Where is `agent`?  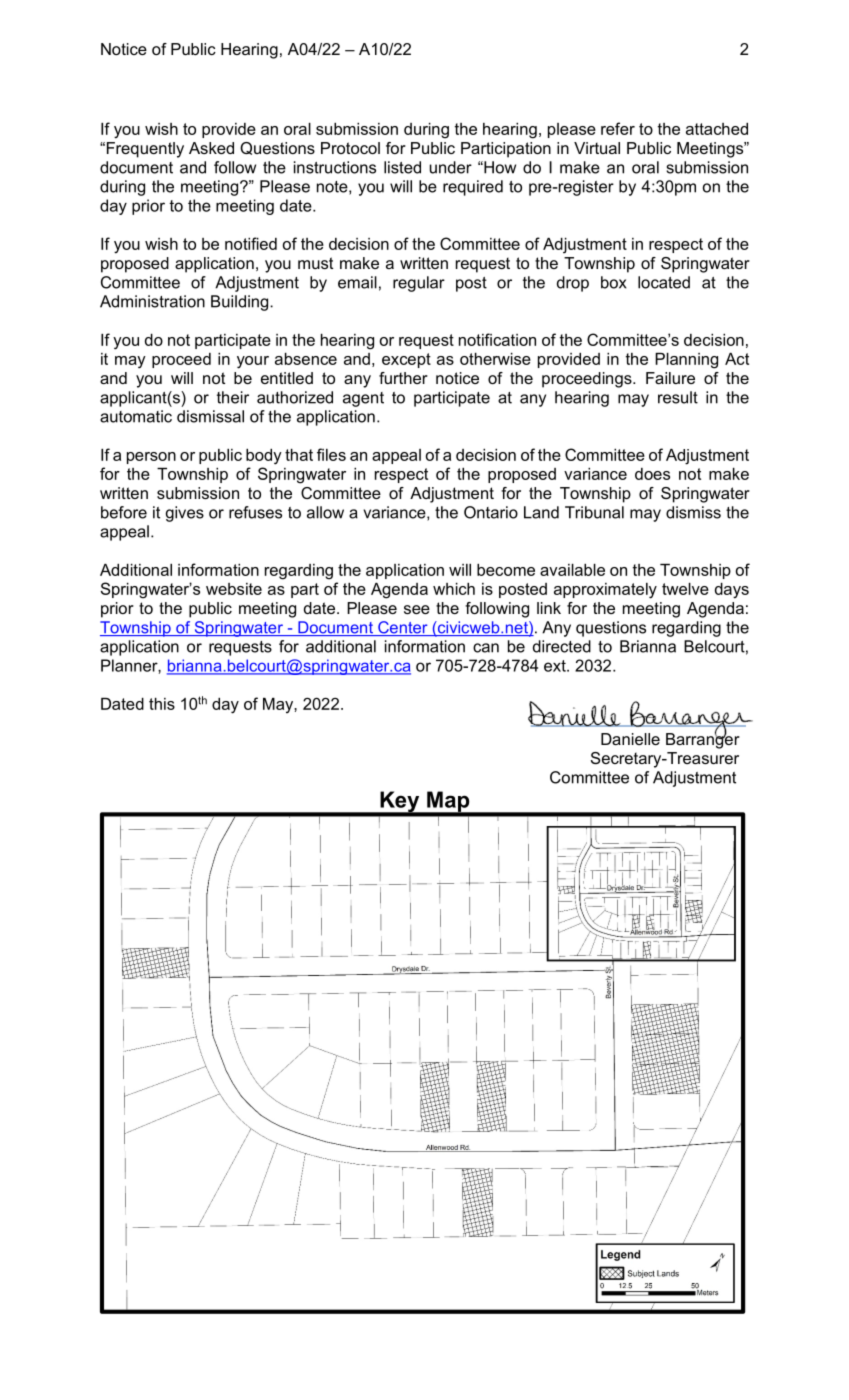
agent is located at coordinates (363, 399).
